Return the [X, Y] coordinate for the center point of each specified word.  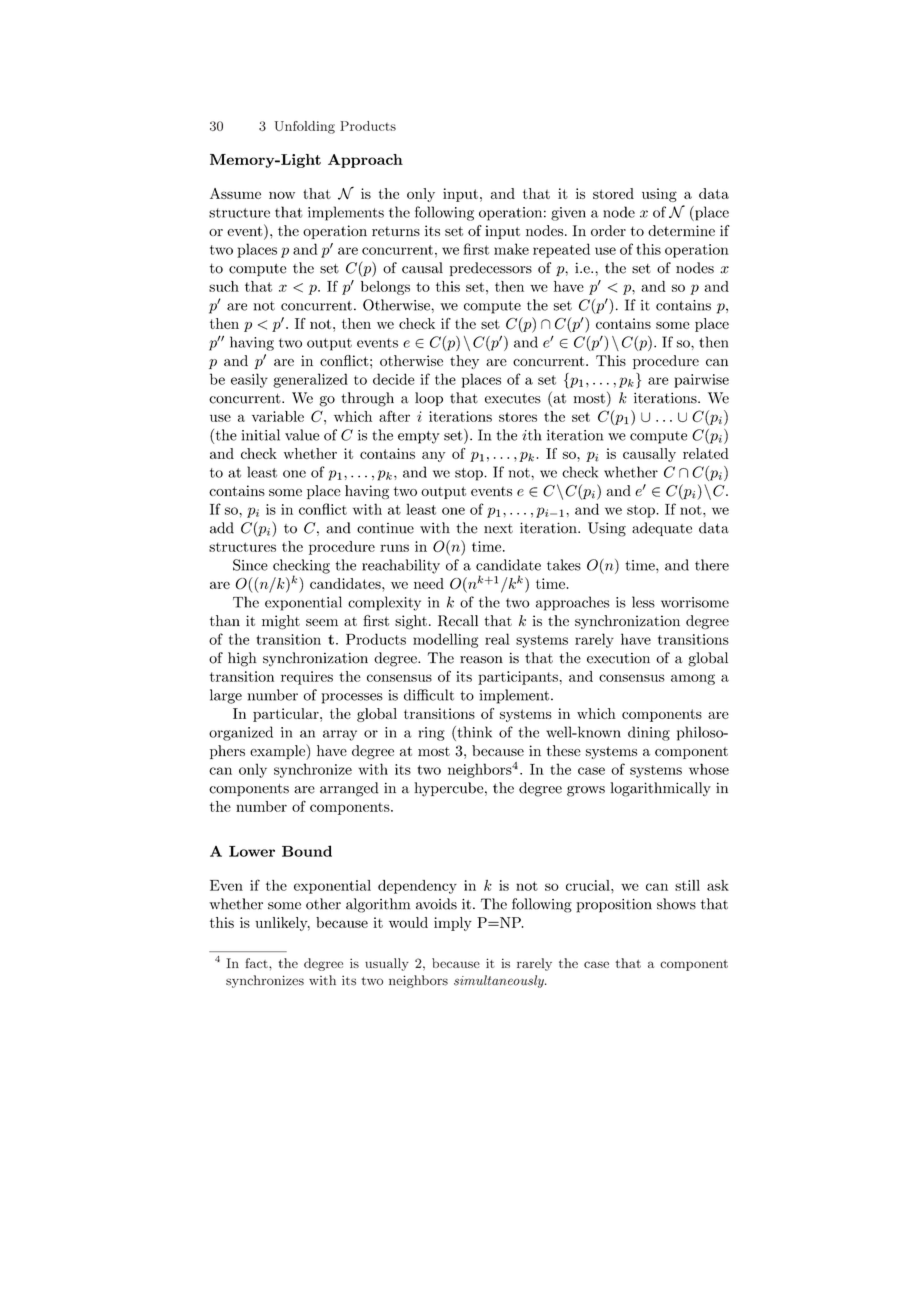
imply [453, 924]
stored [613, 193]
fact [257, 963]
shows [676, 904]
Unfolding [305, 127]
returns [396, 231]
